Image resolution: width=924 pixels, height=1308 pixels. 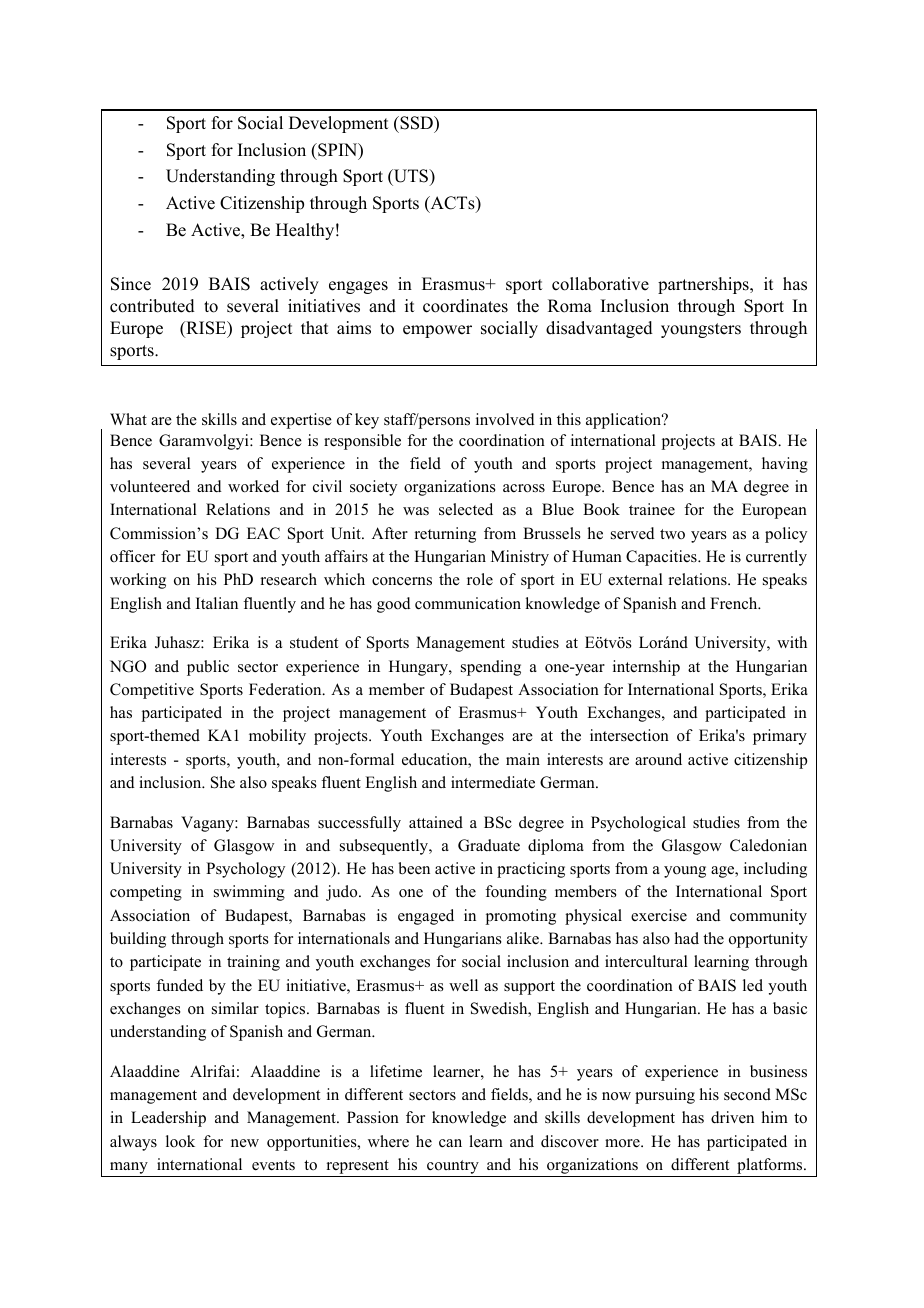 What do you see at coordinates (436, 822) in the screenshot?
I see `attained` at bounding box center [436, 822].
